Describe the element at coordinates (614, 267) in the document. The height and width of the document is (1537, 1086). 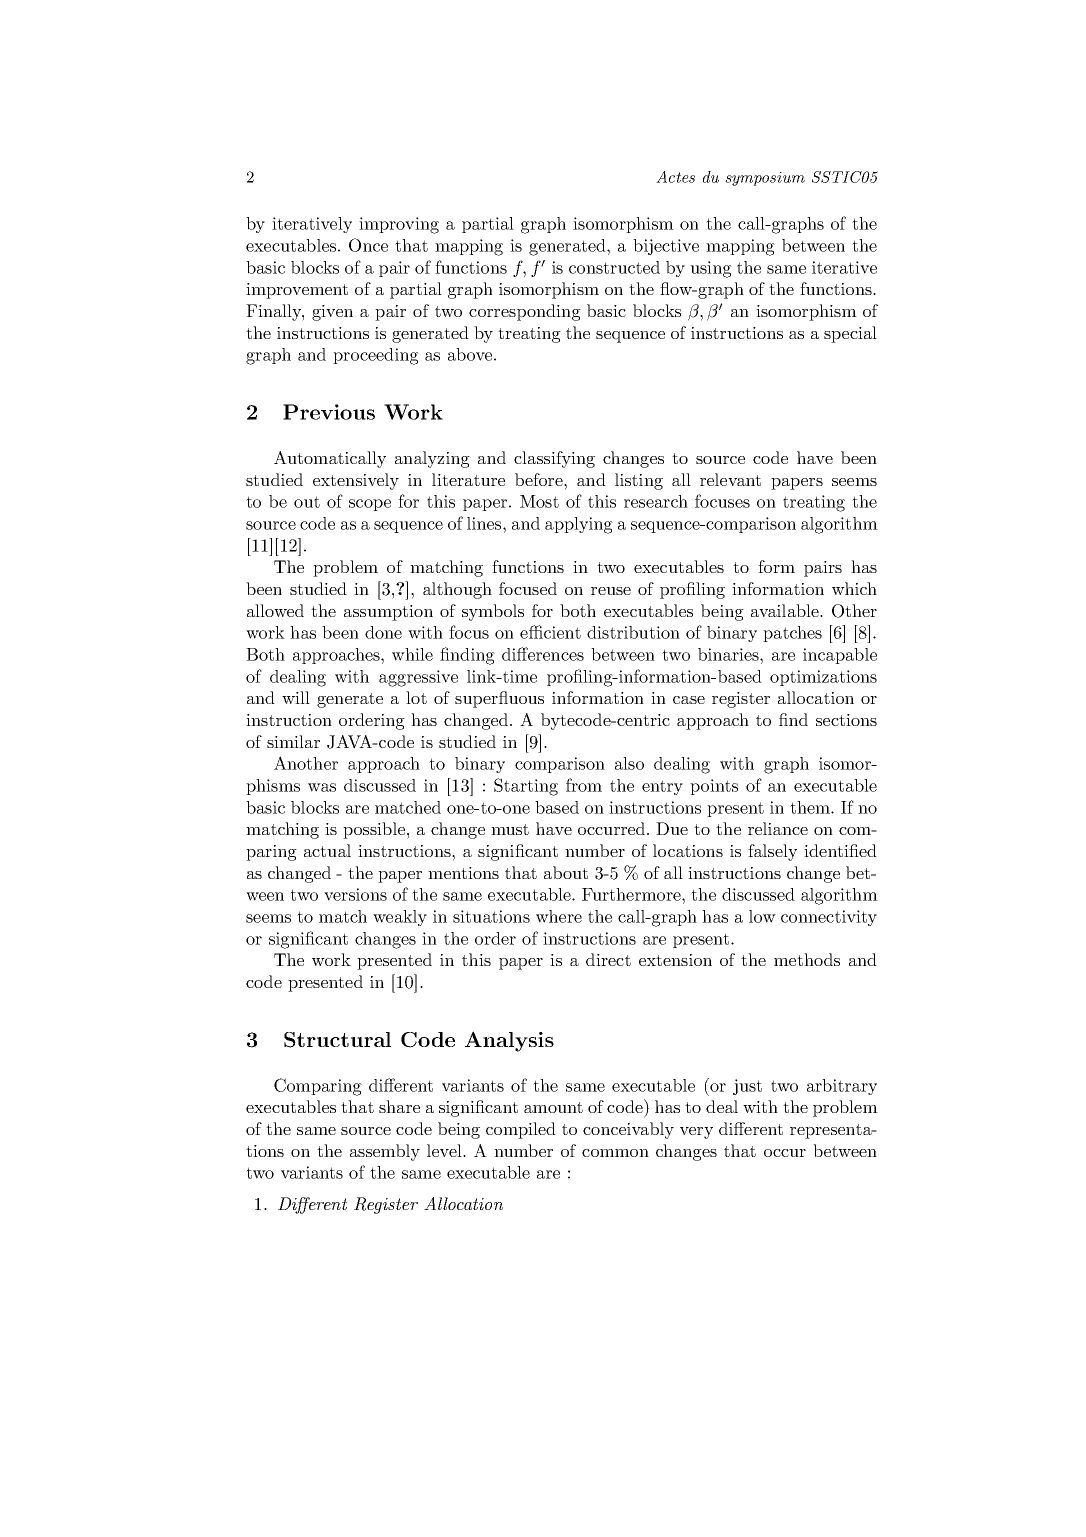
I see `constructed` at that location.
